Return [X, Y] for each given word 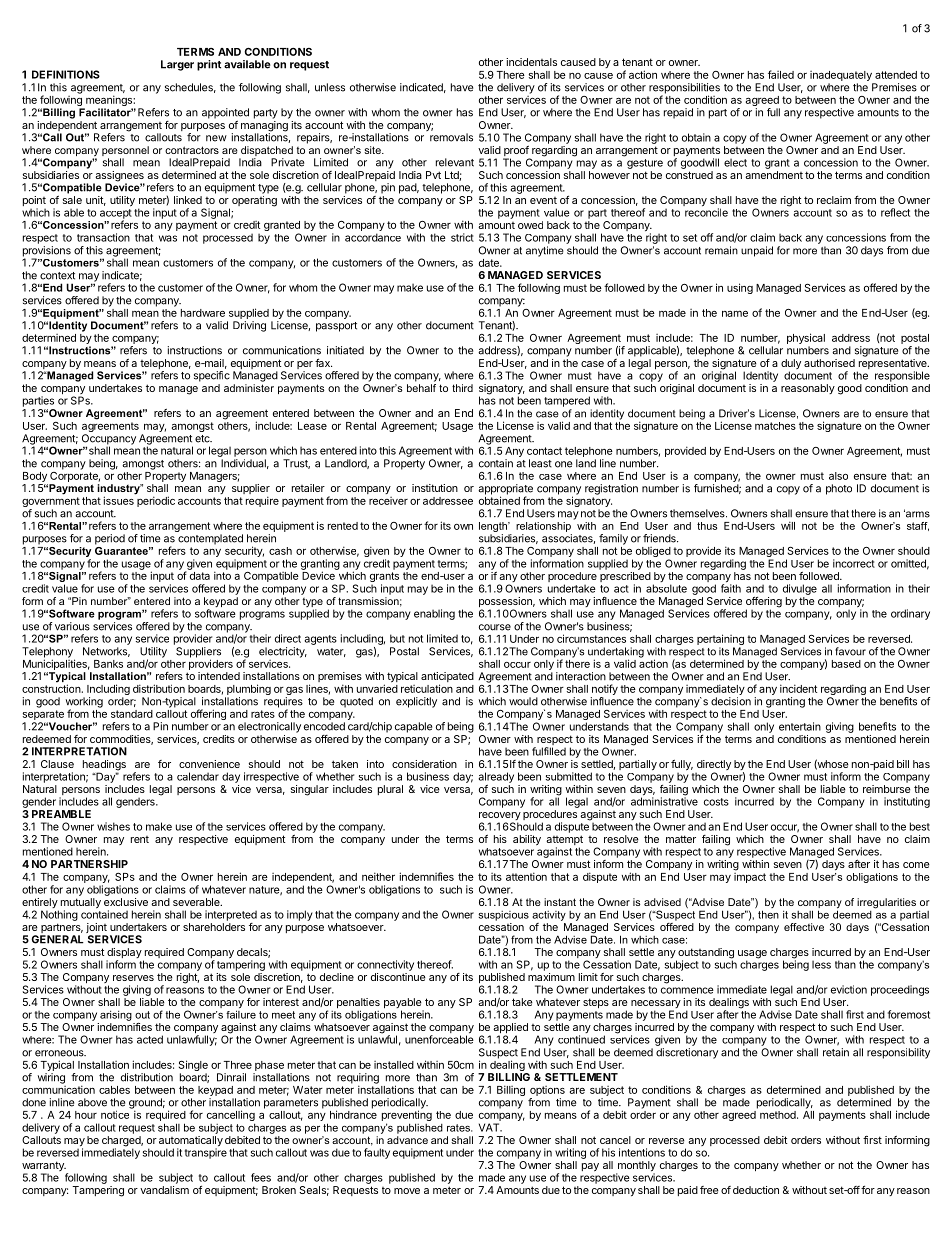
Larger [177, 65]
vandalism [164, 1190]
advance [407, 1140]
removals [451, 137]
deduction [756, 1190]
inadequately [841, 76]
